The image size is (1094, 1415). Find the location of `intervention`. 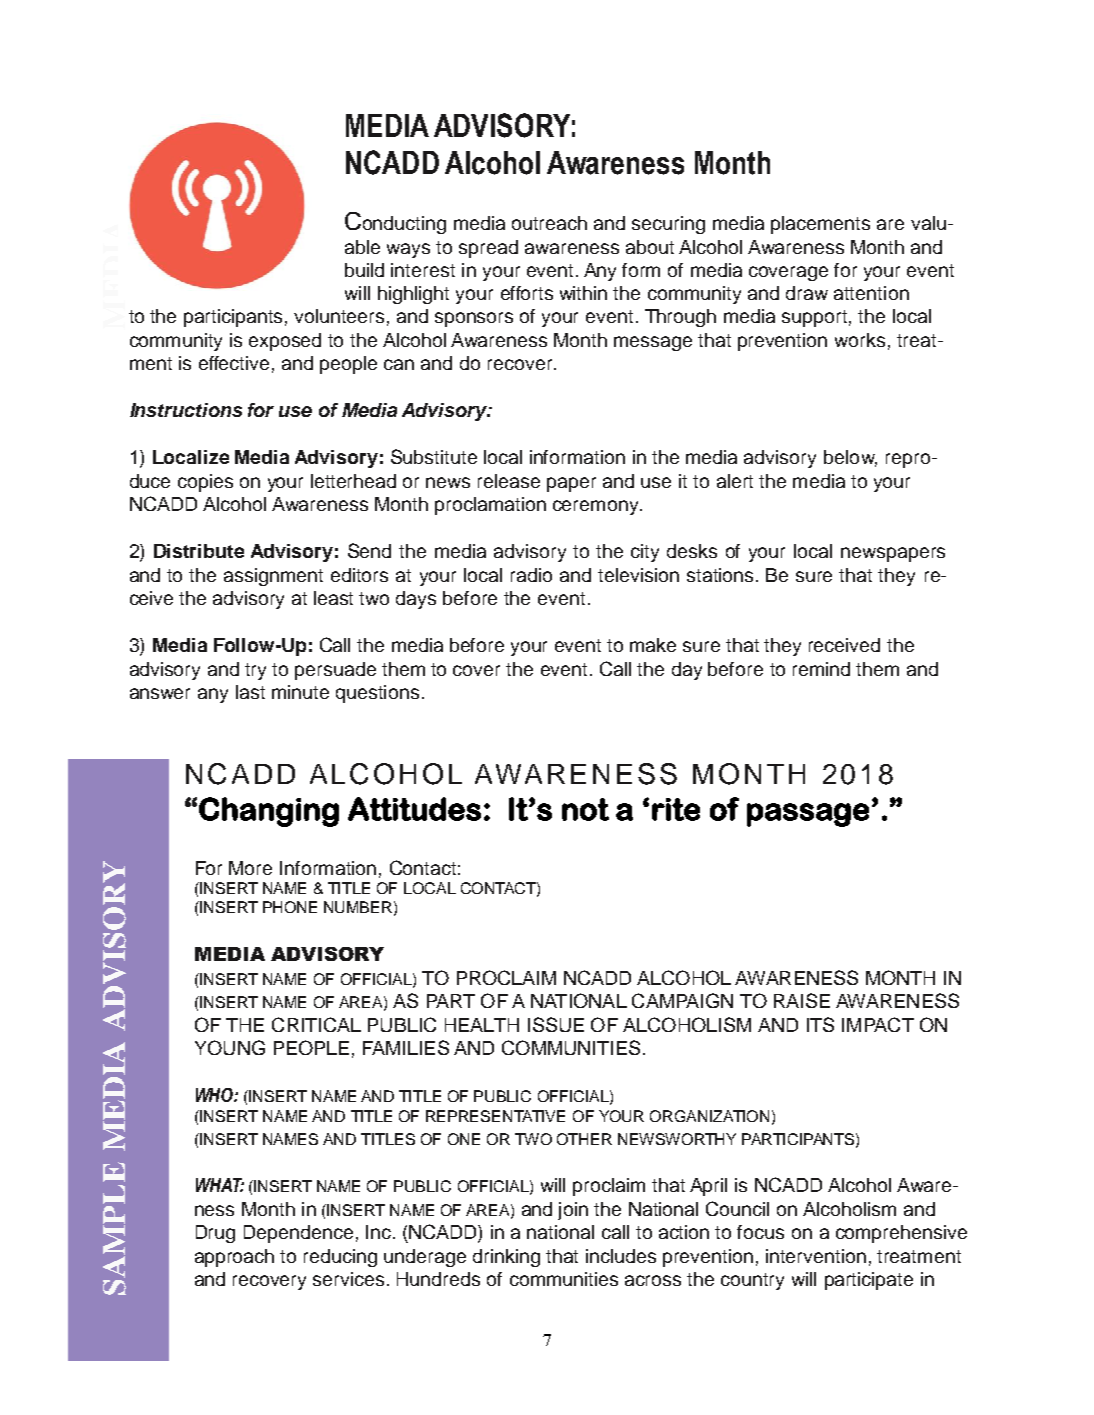

intervention is located at coordinates (816, 1256).
